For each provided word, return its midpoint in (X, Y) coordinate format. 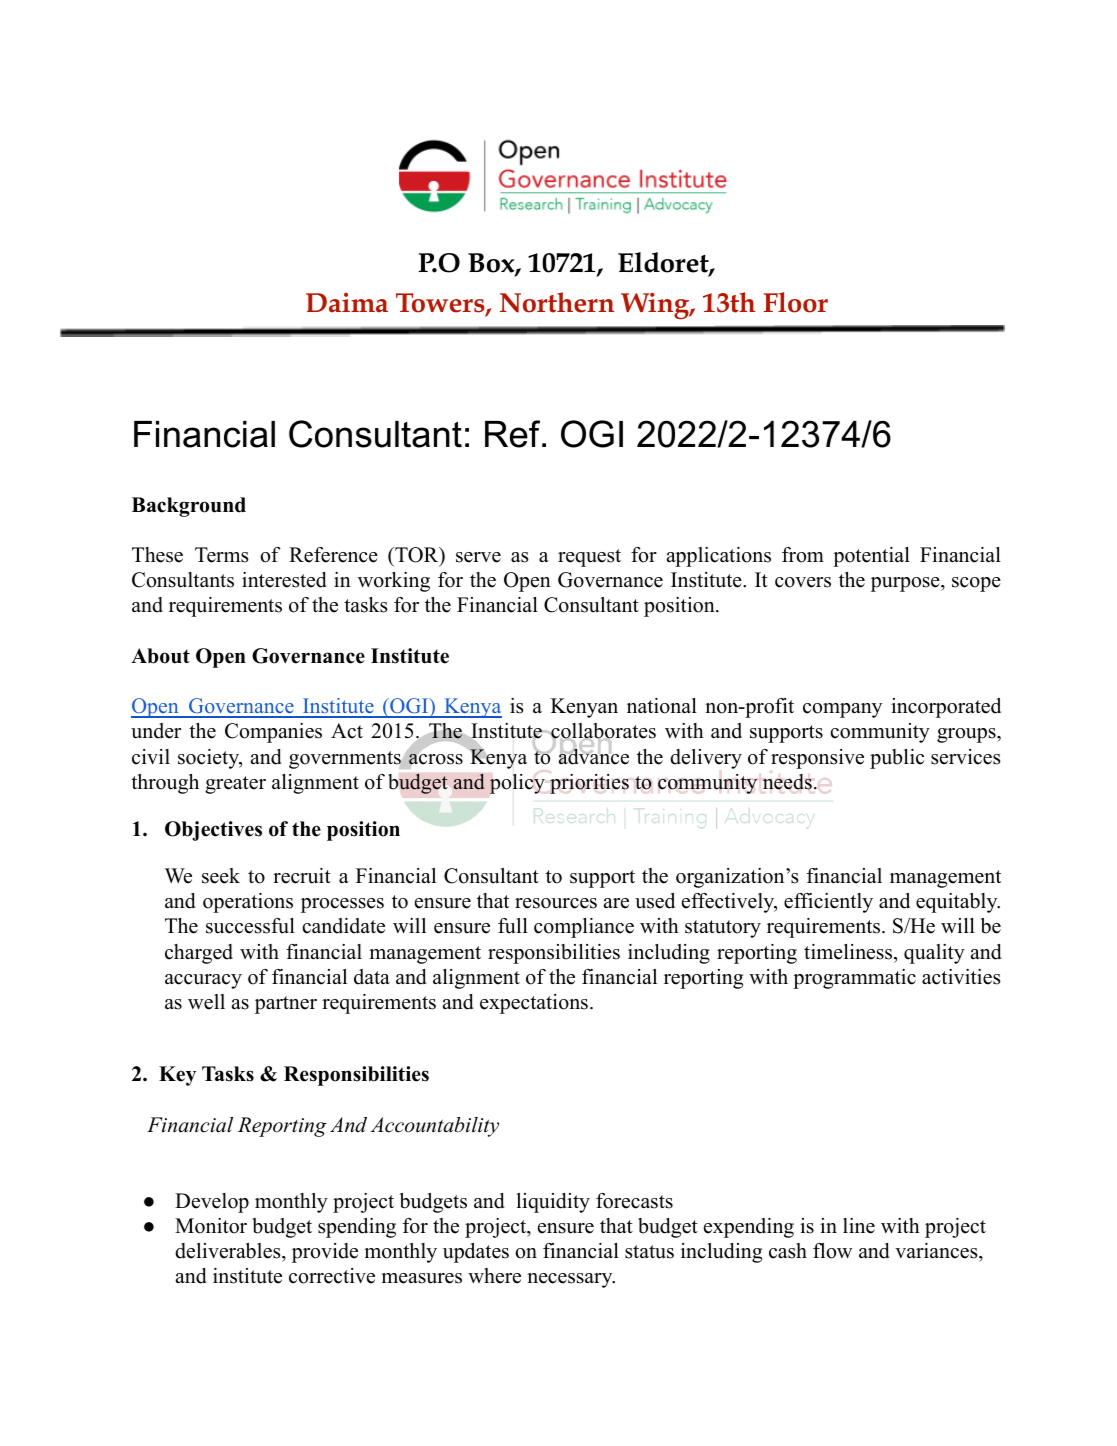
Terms (222, 555)
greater (235, 785)
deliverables (229, 1251)
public (897, 759)
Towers (441, 304)
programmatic (854, 979)
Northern (557, 302)
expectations (534, 1004)
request (589, 558)
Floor (795, 302)
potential (871, 557)
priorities (589, 784)
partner (286, 1005)
